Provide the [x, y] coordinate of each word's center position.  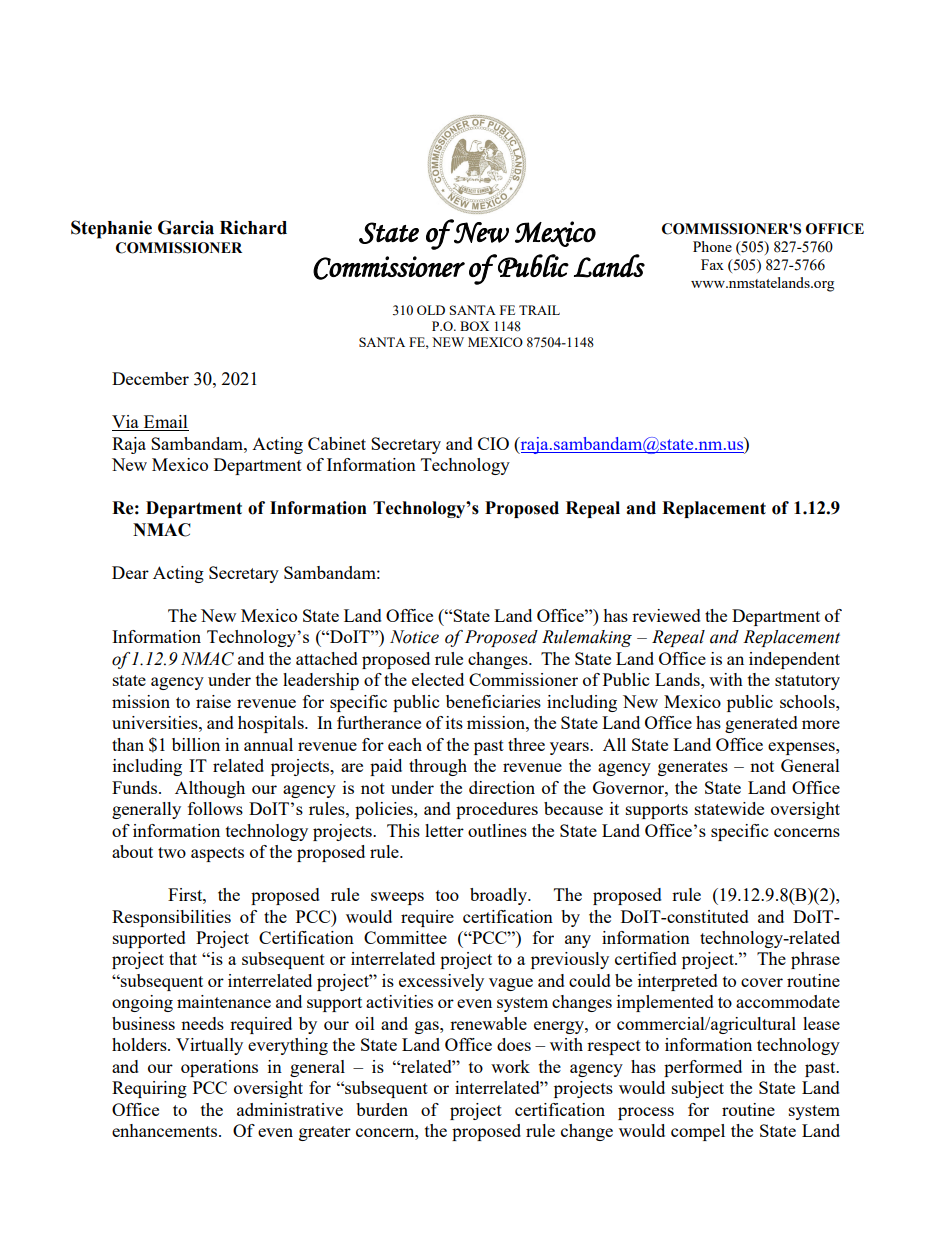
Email [165, 423]
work [510, 1066]
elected [438, 679]
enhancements [166, 1130]
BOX [474, 326]
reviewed [666, 615]
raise [213, 701]
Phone [712, 246]
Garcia [186, 227]
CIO [493, 443]
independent [794, 660]
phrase [815, 960]
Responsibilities [171, 918]
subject [698, 1089]
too [447, 895]
